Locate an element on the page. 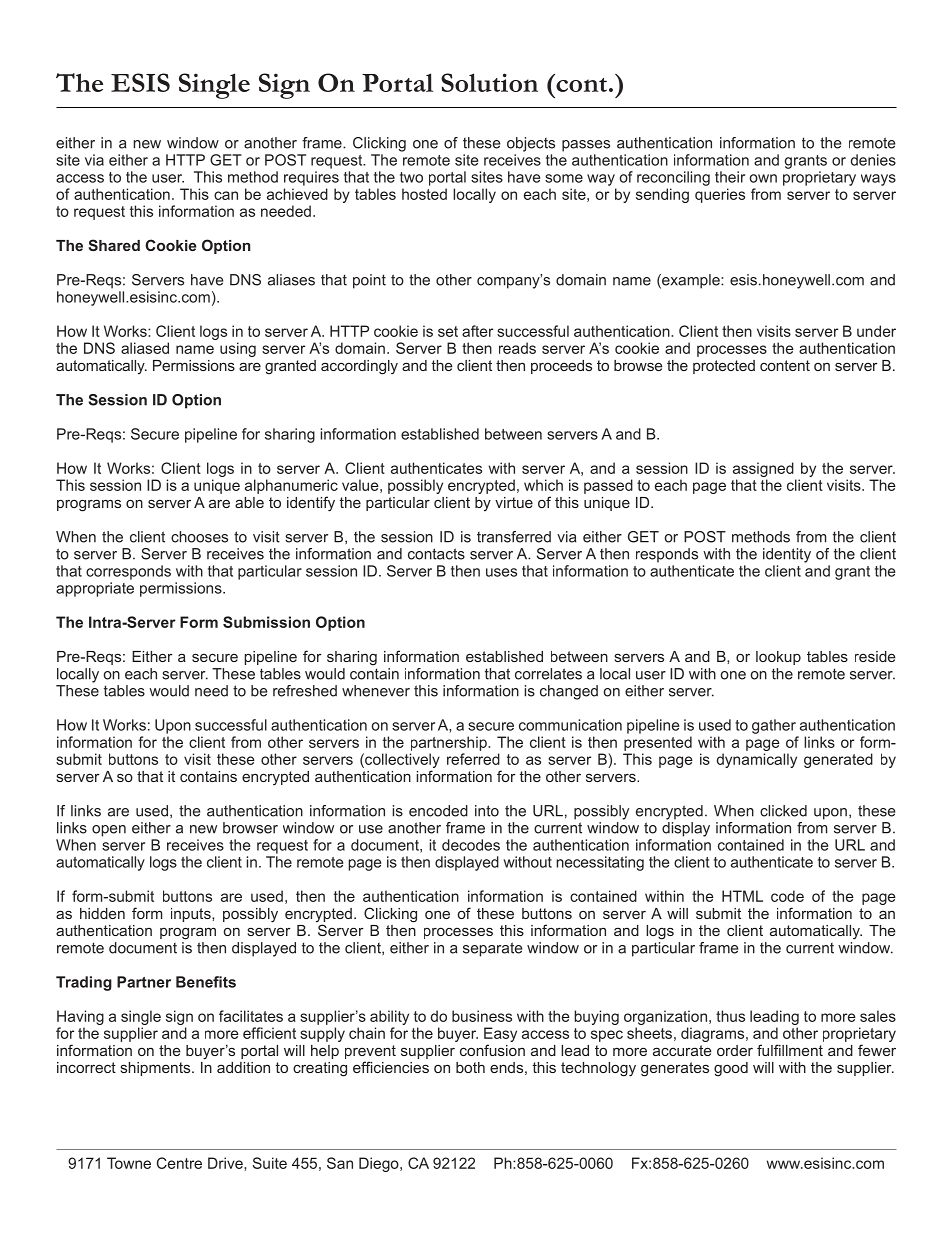  into is located at coordinates (487, 811).
